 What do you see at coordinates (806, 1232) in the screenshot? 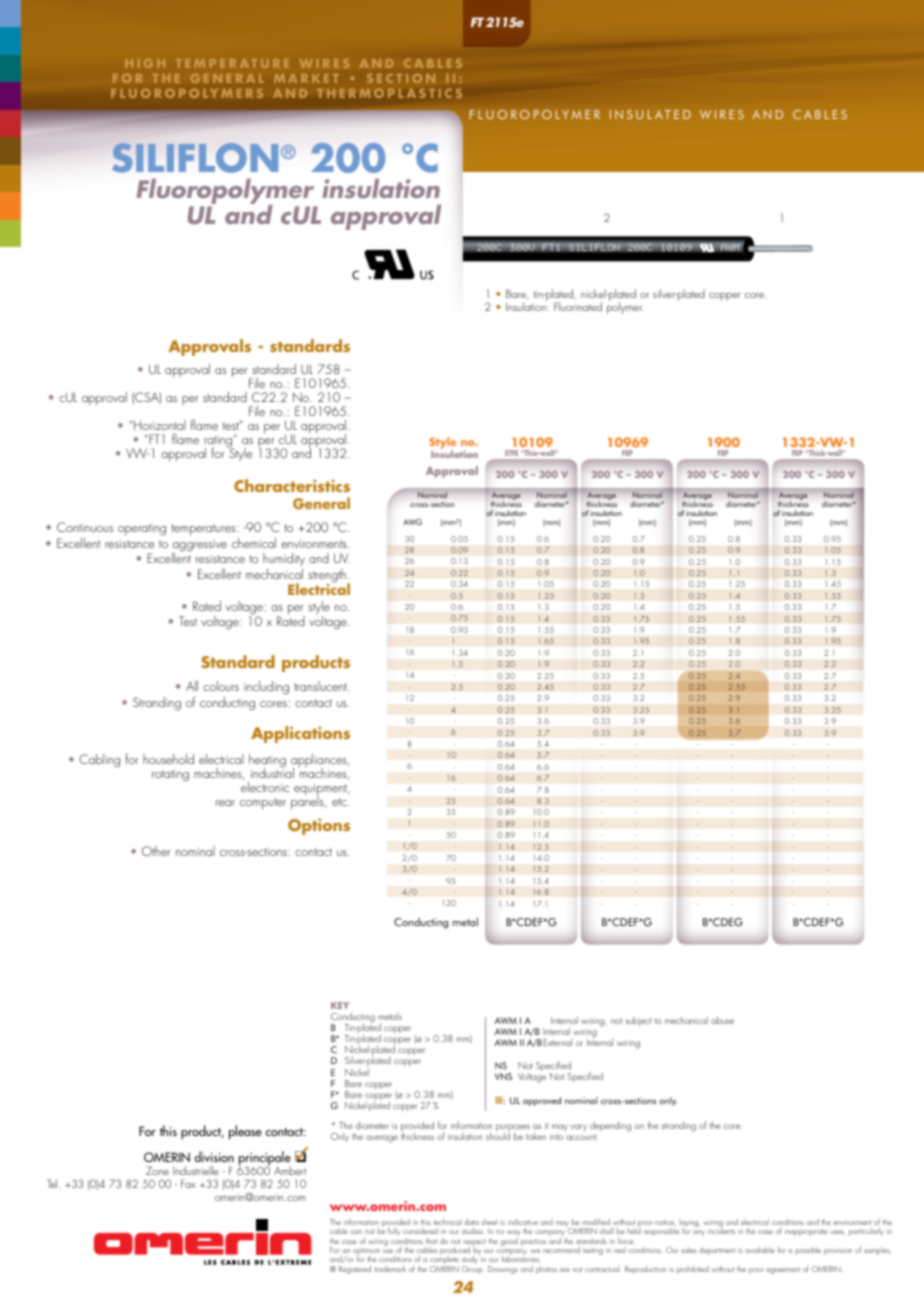
I see `inappropriate` at bounding box center [806, 1232].
